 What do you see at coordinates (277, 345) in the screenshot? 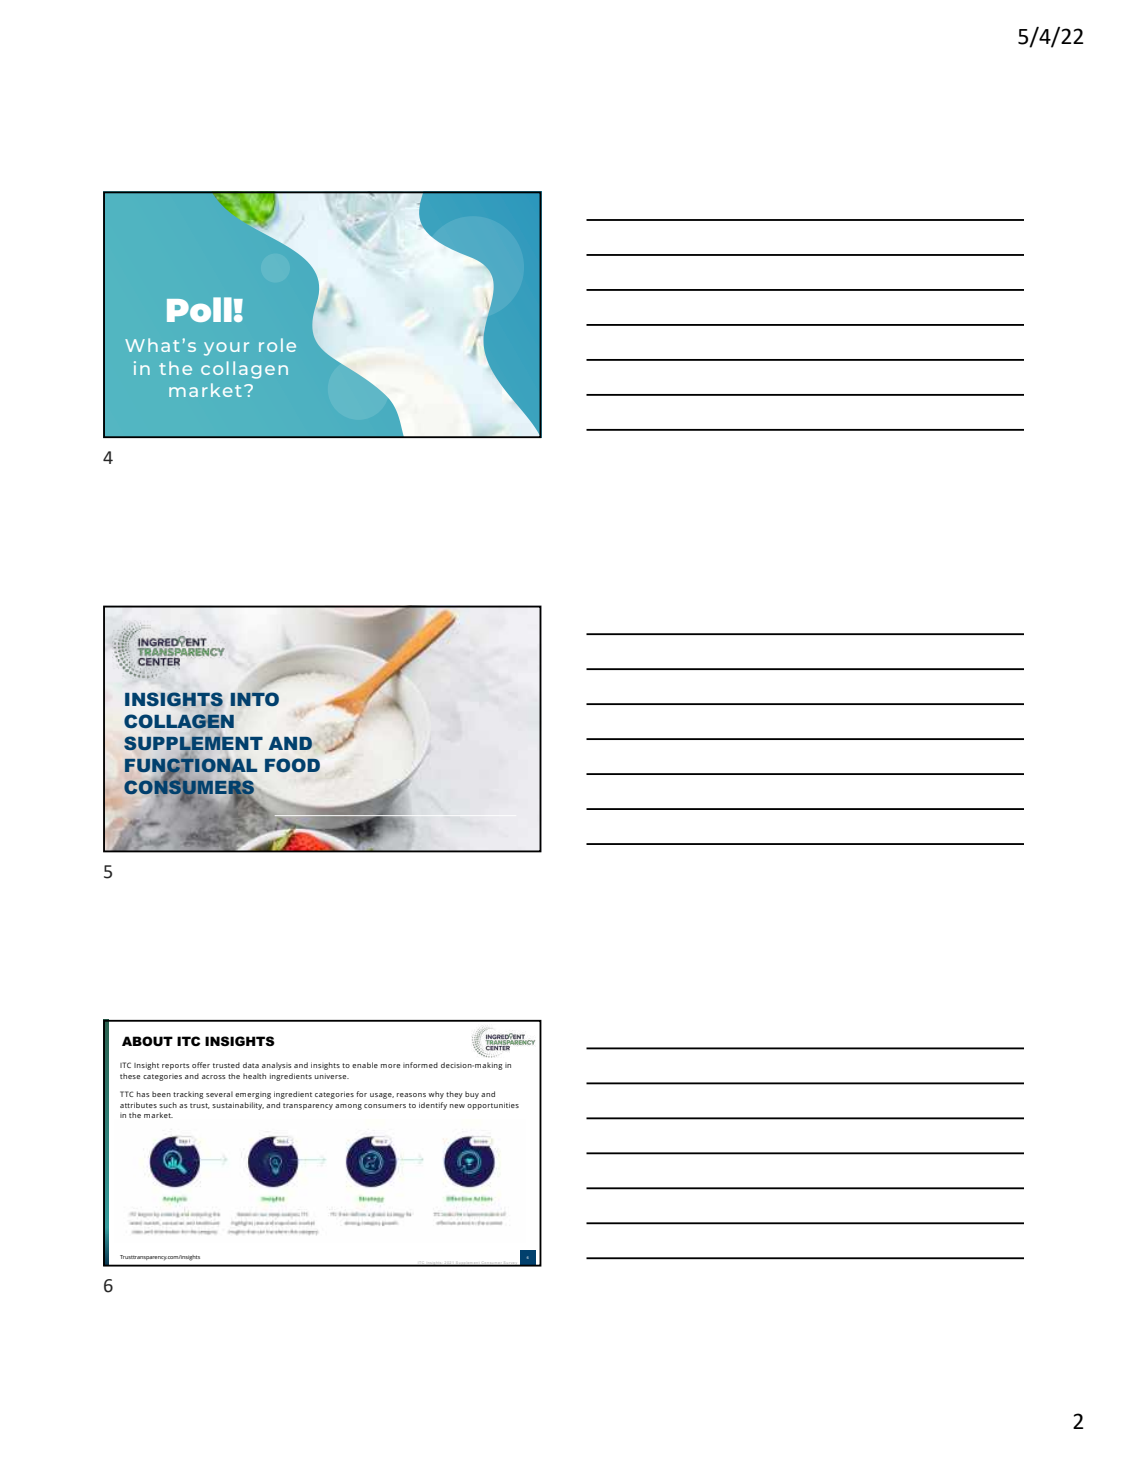
I see `role` at bounding box center [277, 345].
